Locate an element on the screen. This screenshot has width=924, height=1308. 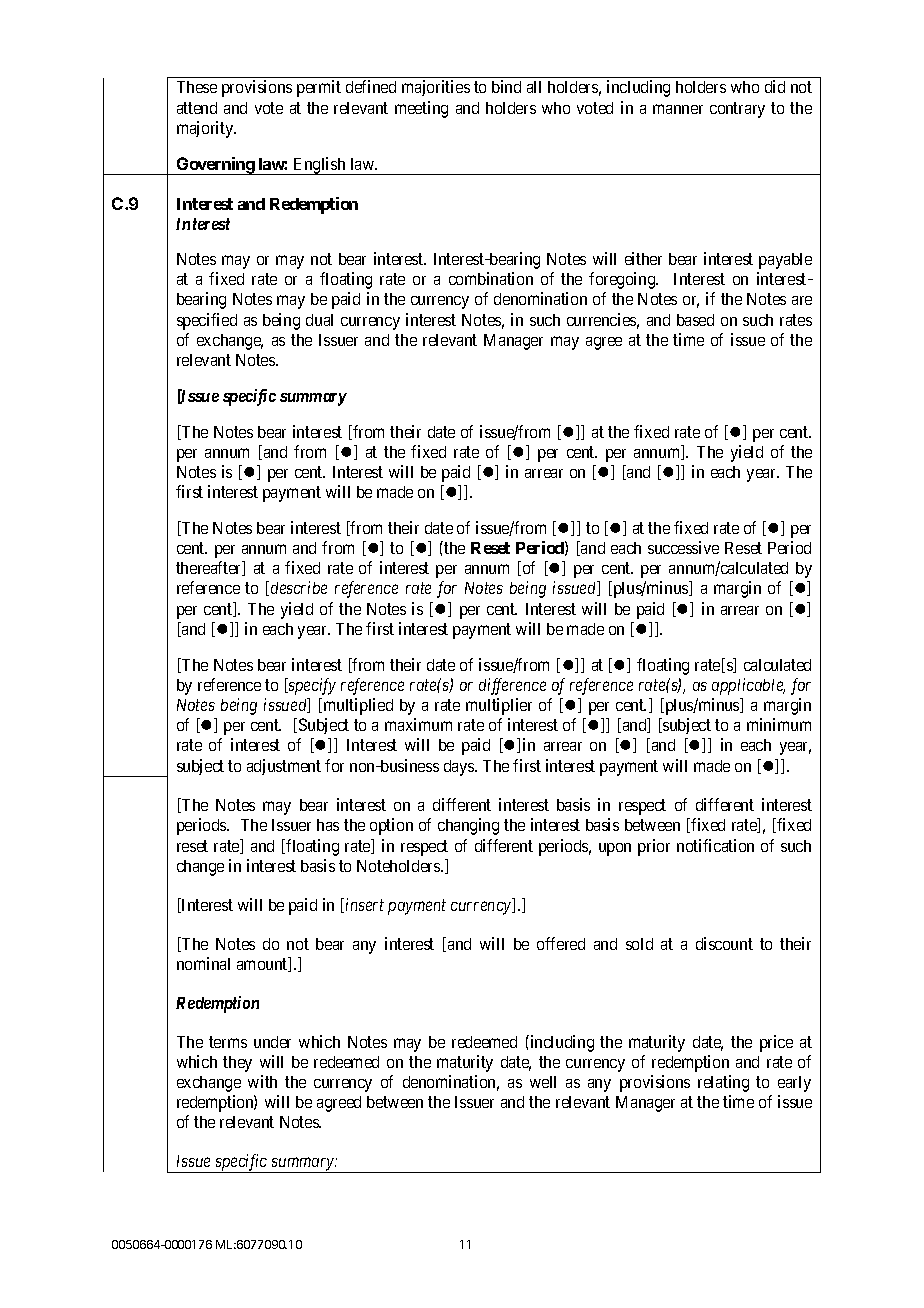
bind is located at coordinates (506, 86).
